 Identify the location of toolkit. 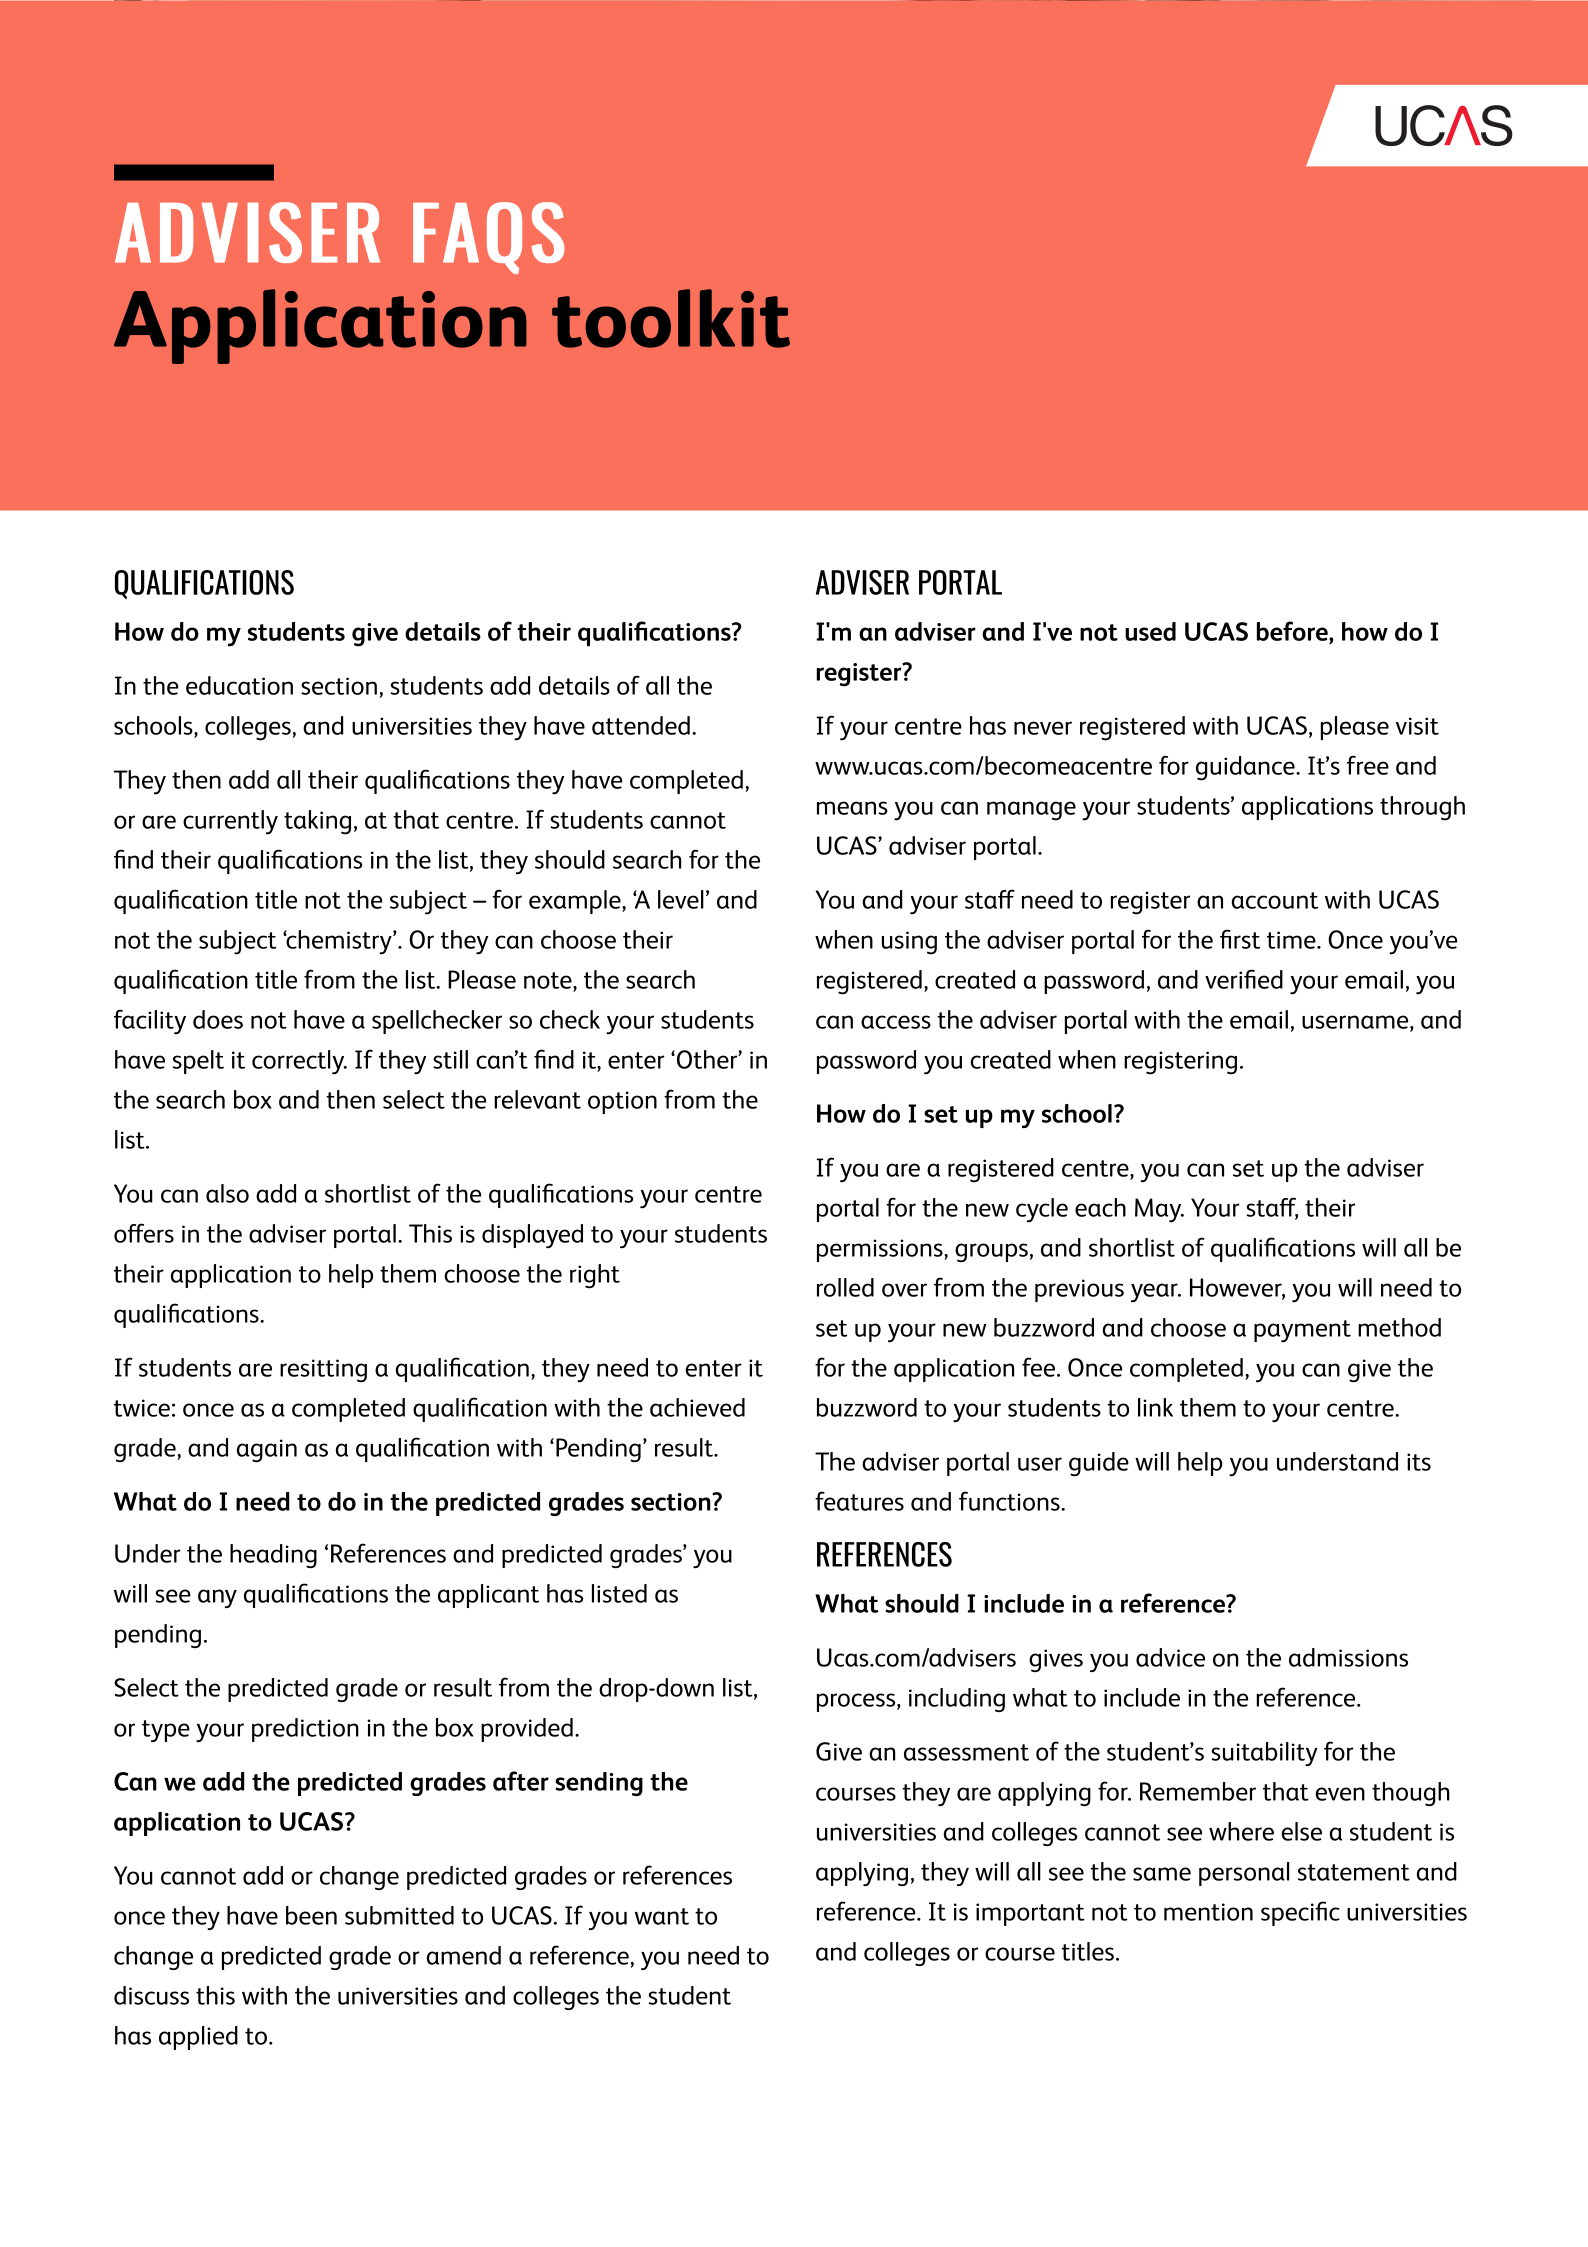
(671, 318).
